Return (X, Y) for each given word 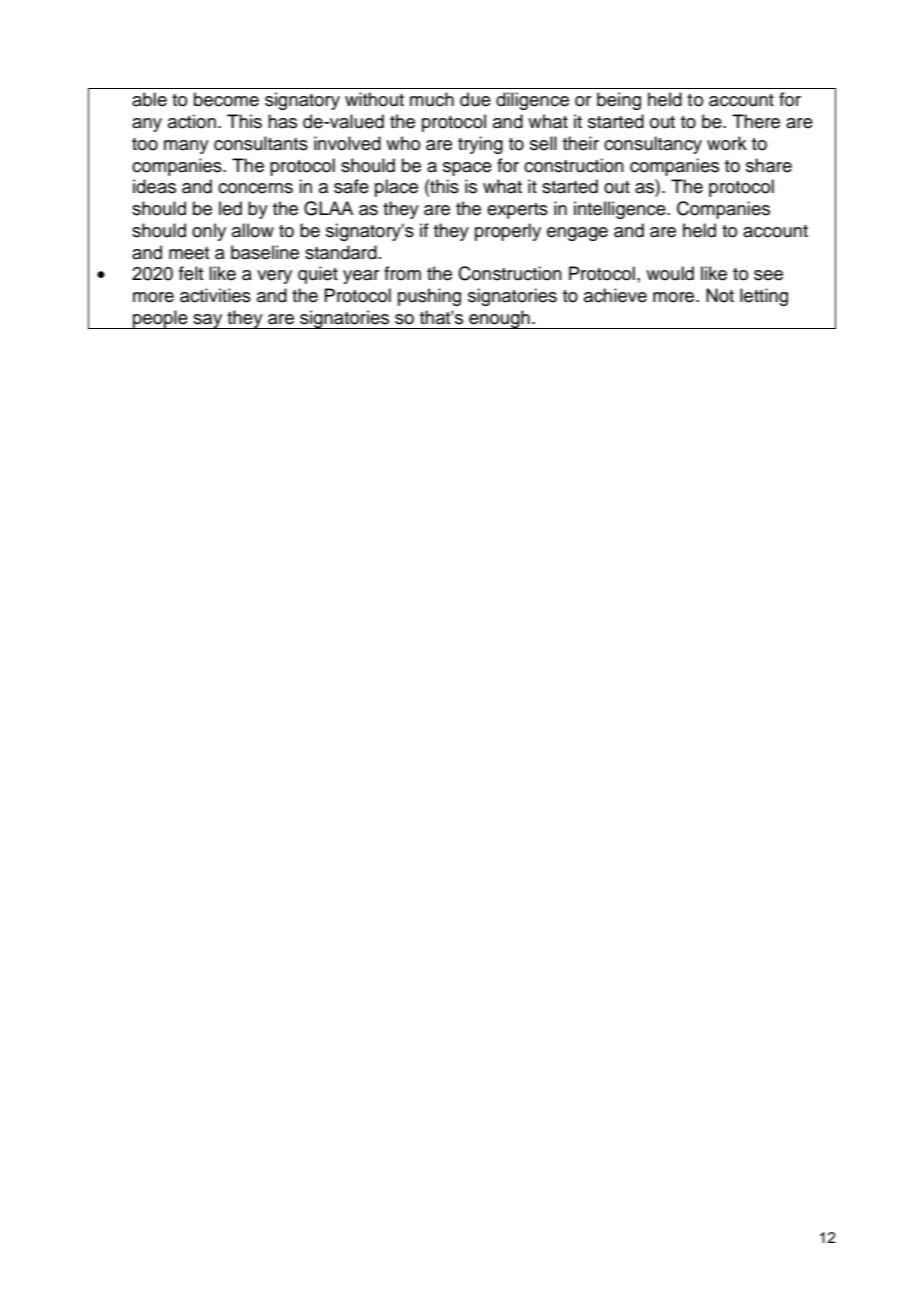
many (186, 147)
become (226, 99)
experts (517, 211)
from (402, 273)
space (467, 169)
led (230, 208)
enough (499, 319)
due (475, 99)
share (769, 165)
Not (720, 295)
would (670, 273)
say (208, 321)
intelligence (621, 210)
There (756, 121)
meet (189, 253)
